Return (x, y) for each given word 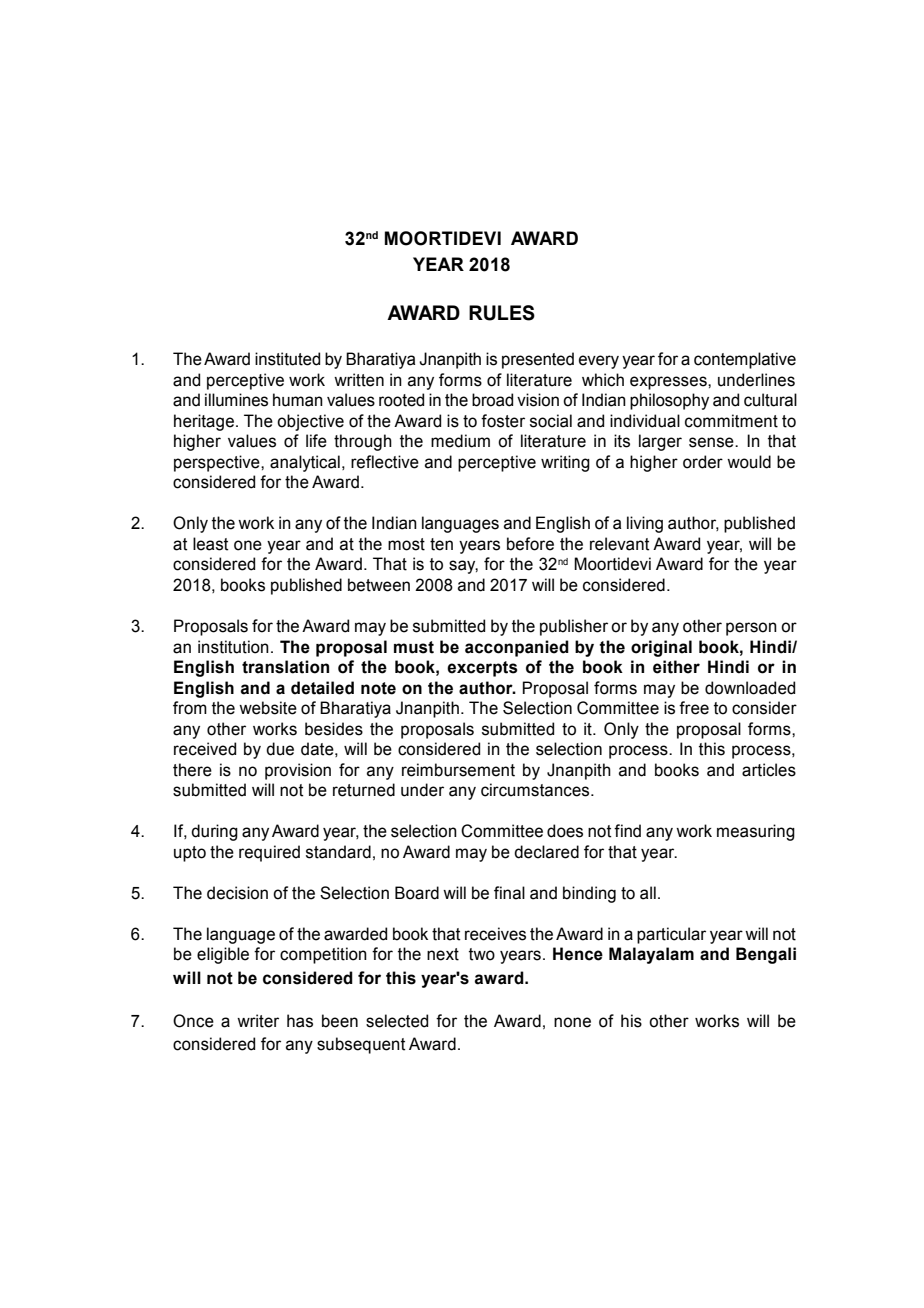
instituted (287, 359)
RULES (502, 313)
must (414, 647)
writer (258, 1021)
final (509, 893)
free (694, 708)
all (648, 893)
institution (233, 647)
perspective (218, 463)
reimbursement (458, 770)
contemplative (745, 360)
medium (460, 441)
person (751, 629)
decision (237, 893)
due (280, 749)
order (703, 462)
